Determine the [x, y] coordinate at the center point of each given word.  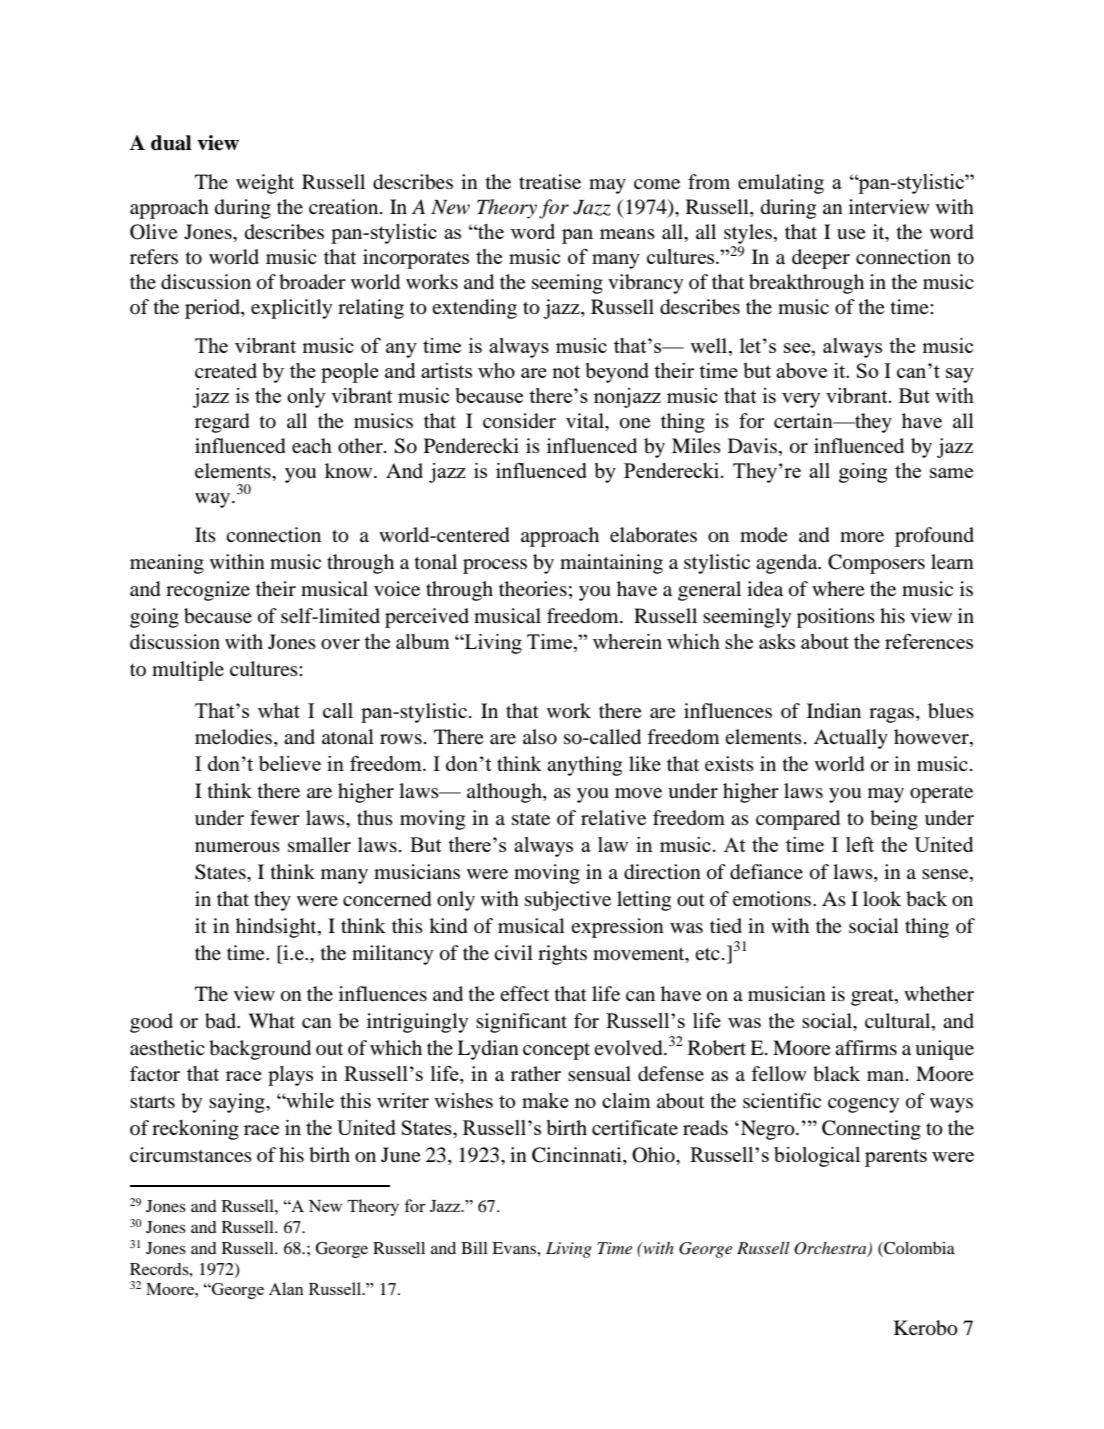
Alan [286, 1288]
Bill [474, 1248]
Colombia [918, 1248]
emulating [781, 184]
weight [265, 184]
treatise [550, 181]
